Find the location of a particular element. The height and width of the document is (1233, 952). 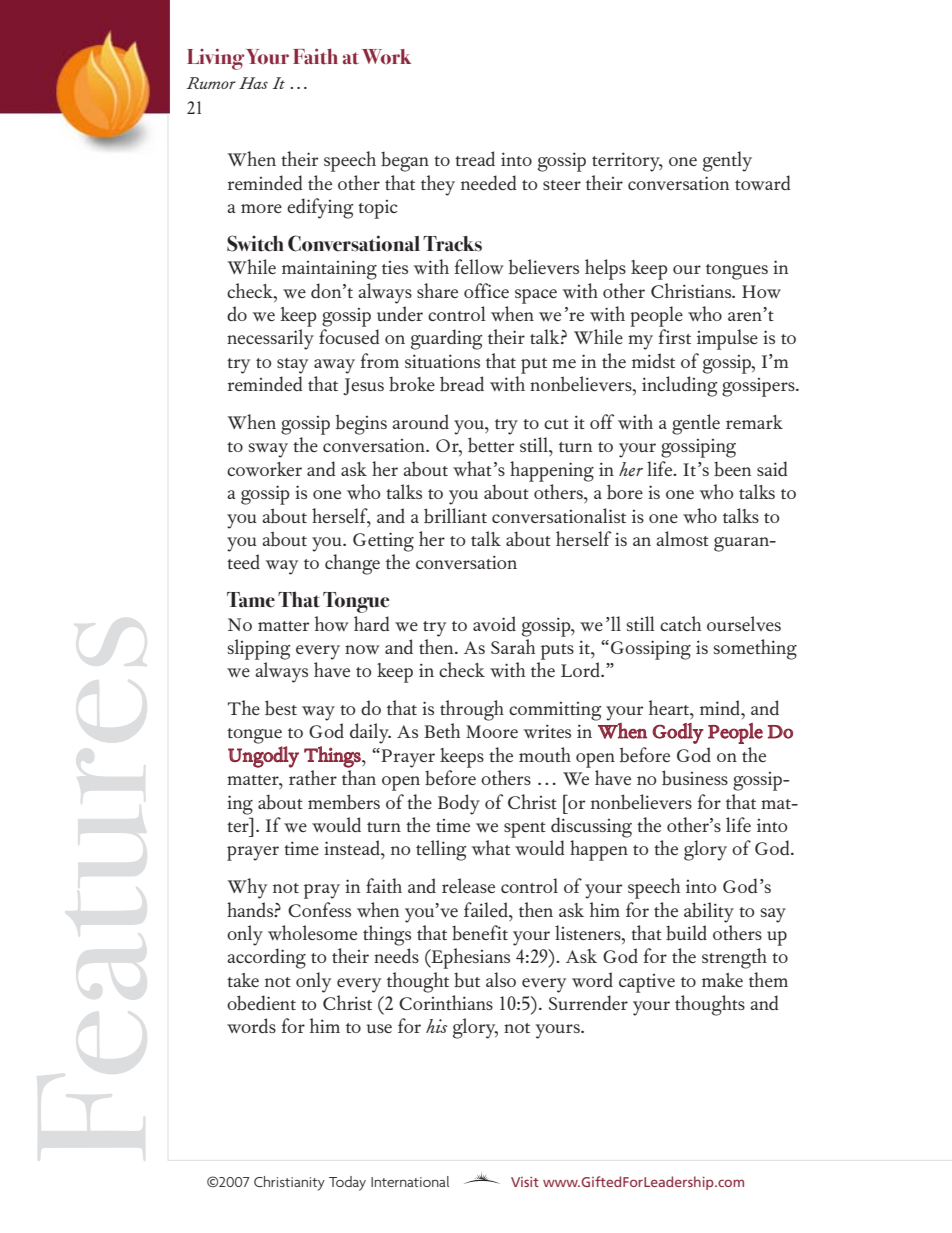

rather is located at coordinates (313, 777).
